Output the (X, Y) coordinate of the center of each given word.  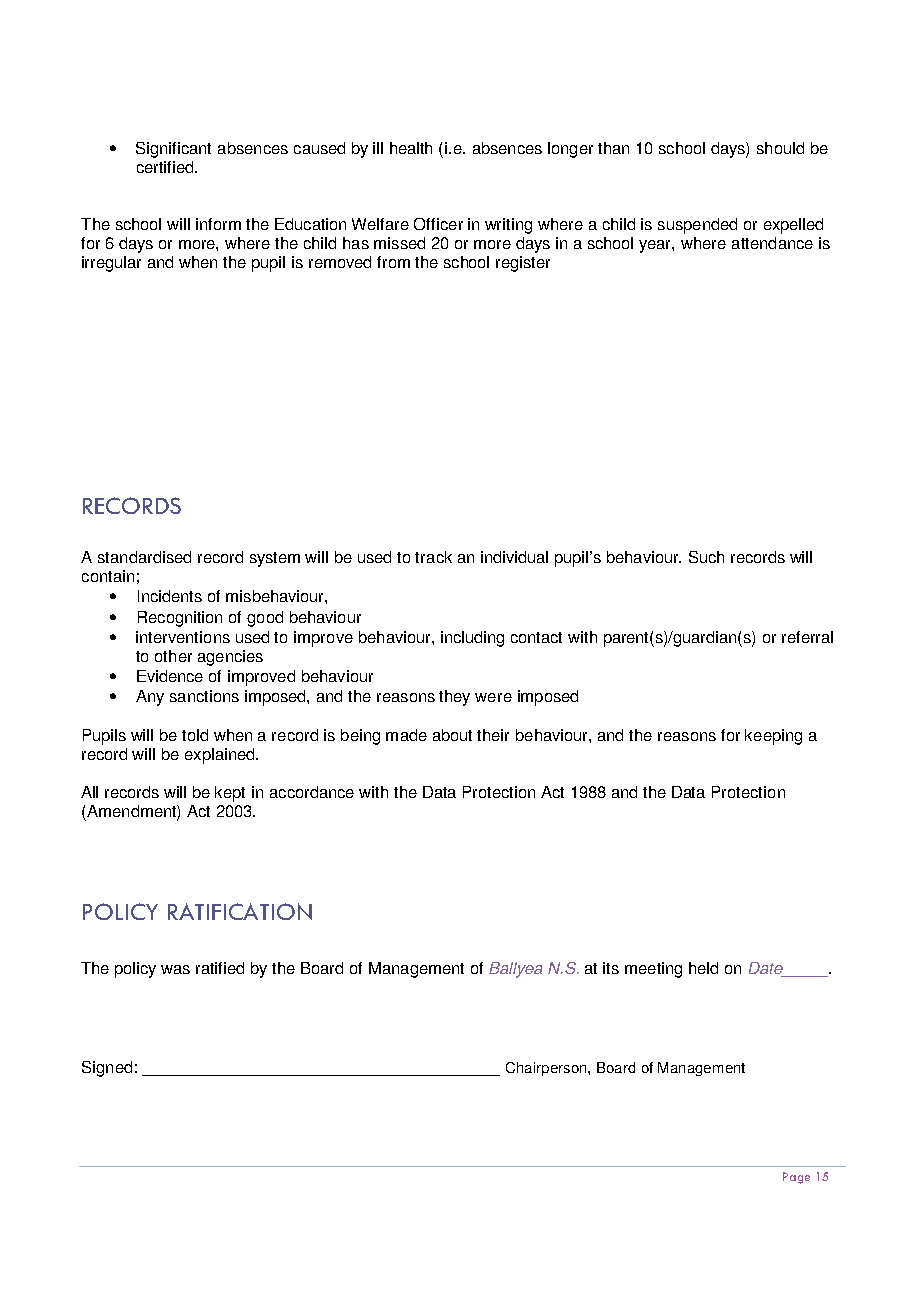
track (433, 557)
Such (706, 557)
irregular (111, 264)
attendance (772, 243)
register (523, 264)
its (611, 968)
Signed (107, 1069)
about (452, 735)
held (703, 968)
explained (221, 756)
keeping (773, 737)
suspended (697, 226)
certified (166, 167)
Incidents (170, 596)
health (411, 148)
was (175, 969)
